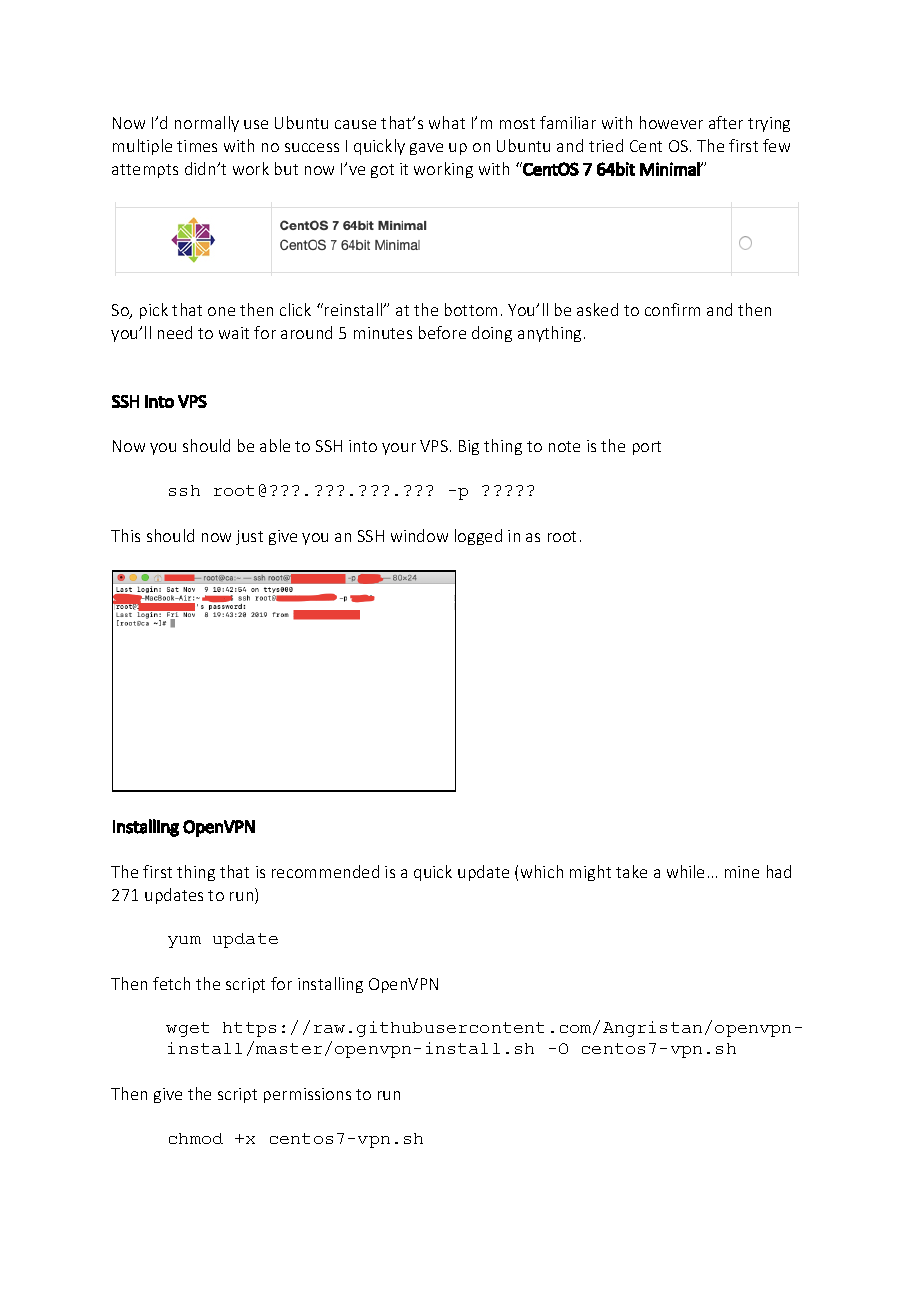  What do you see at coordinates (197, 146) in the screenshot?
I see `times` at bounding box center [197, 146].
